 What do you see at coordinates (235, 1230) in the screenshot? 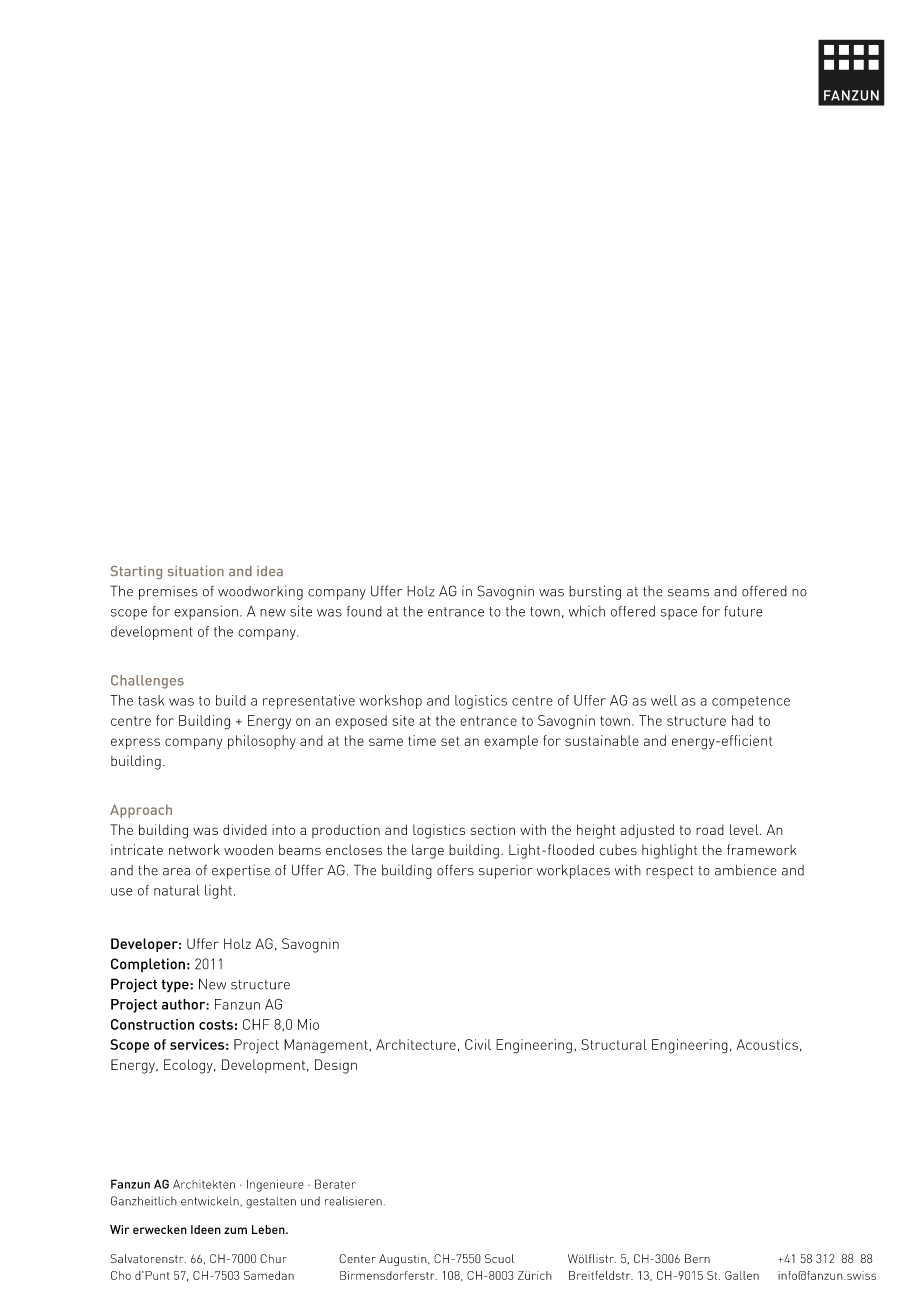
I see `zum` at bounding box center [235, 1230].
